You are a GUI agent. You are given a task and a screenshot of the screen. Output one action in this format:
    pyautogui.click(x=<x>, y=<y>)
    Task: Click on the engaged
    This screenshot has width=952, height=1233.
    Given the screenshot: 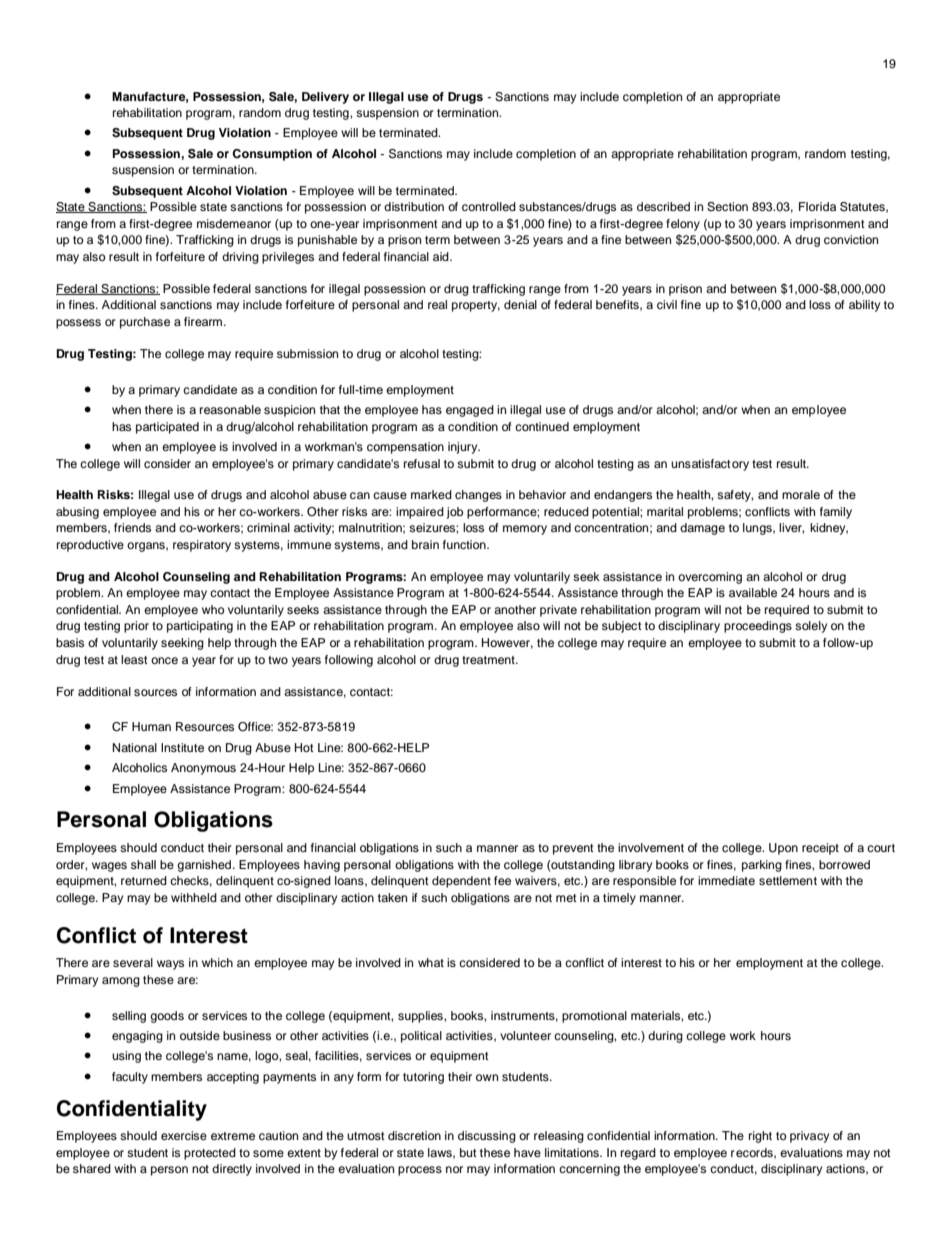 What is the action you would take?
    pyautogui.click(x=470, y=411)
